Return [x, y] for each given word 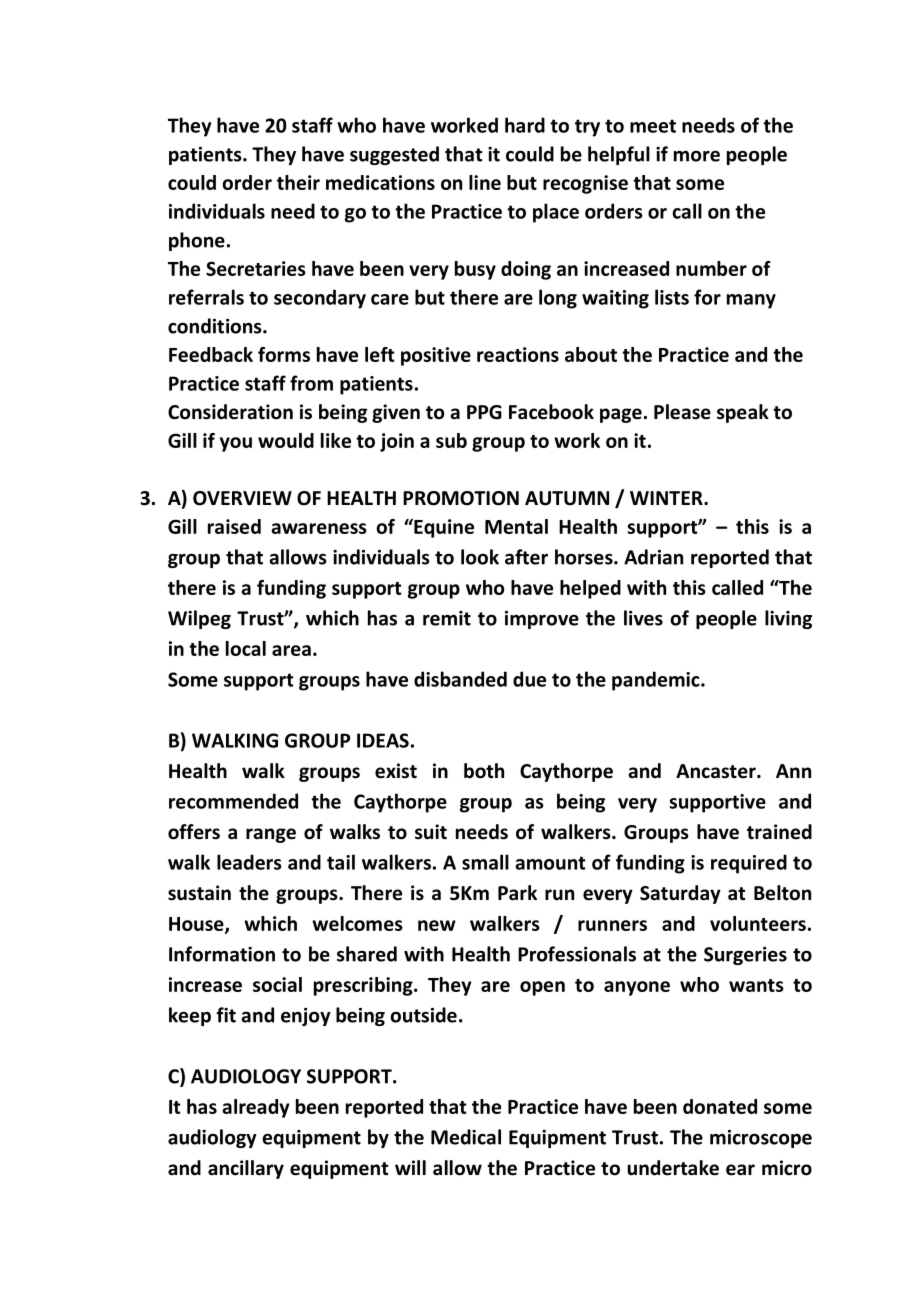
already [256, 1108]
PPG [484, 412]
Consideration [230, 412]
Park [517, 893]
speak [743, 413]
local [246, 648]
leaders [249, 862]
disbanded [460, 679]
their [298, 182]
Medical [466, 1137]
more [697, 156]
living [788, 619]
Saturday [680, 894]
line [485, 182]
